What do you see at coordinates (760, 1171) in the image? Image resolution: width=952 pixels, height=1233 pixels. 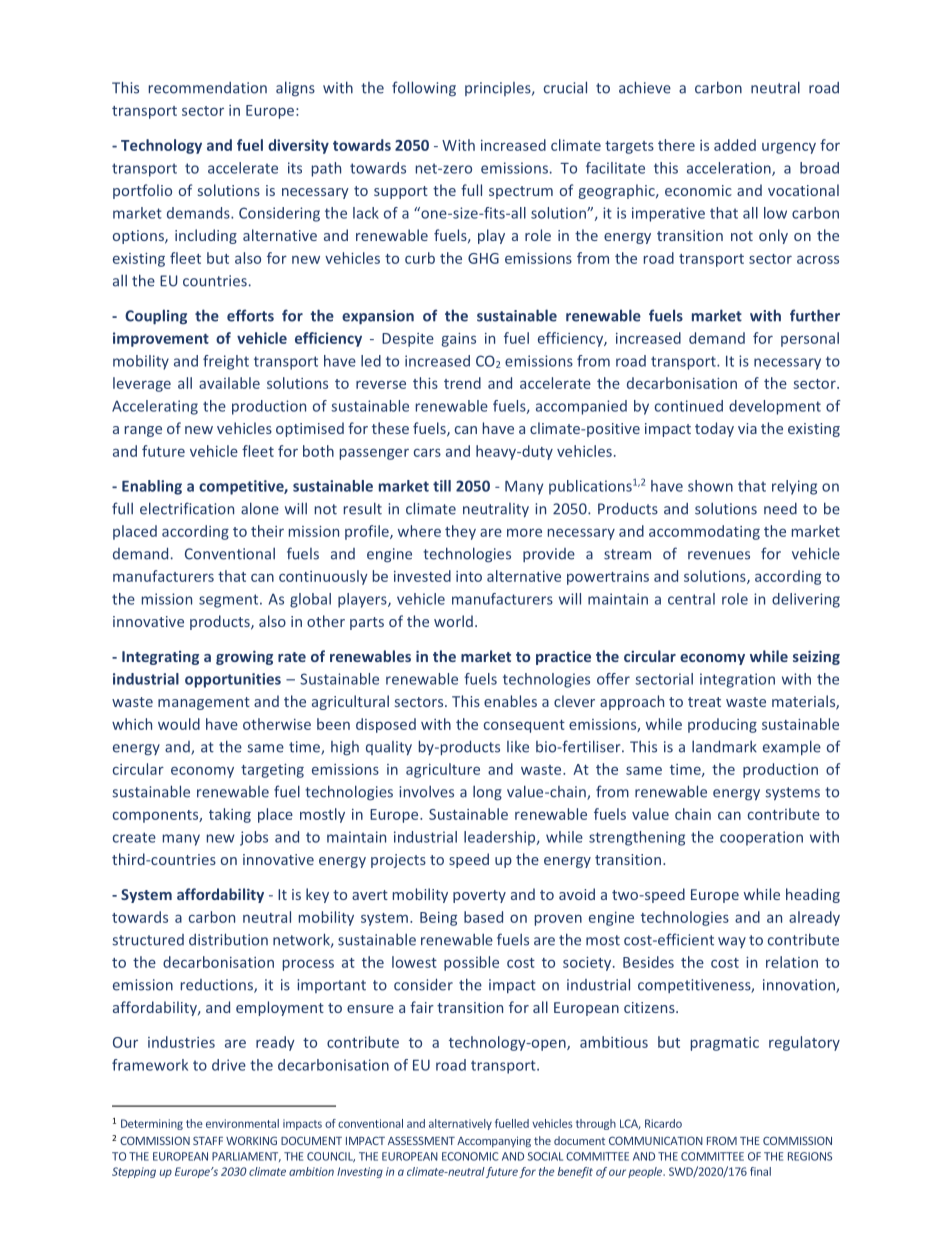 I see `final` at bounding box center [760, 1171].
